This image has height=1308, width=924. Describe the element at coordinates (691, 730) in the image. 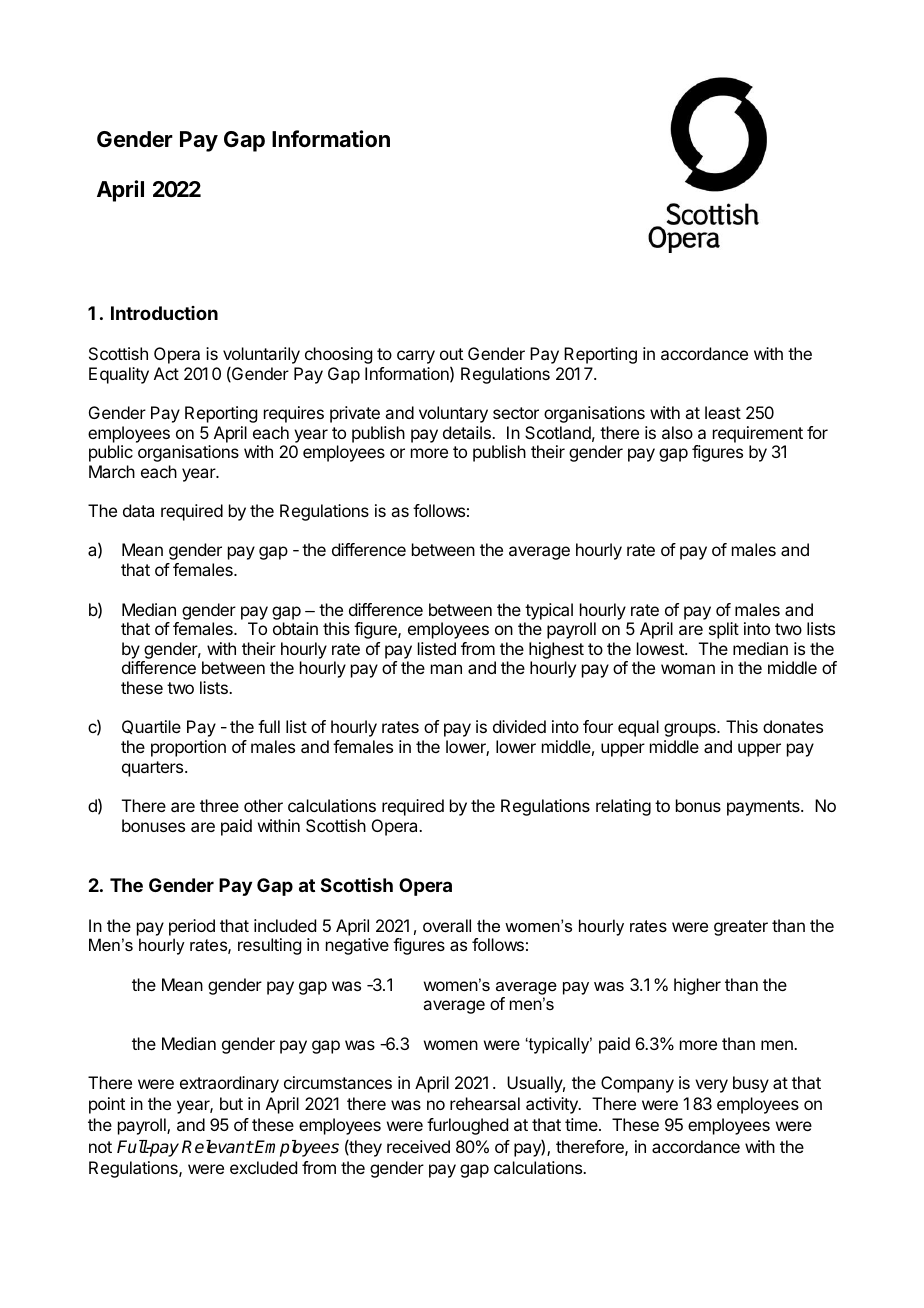

I see `groups` at that location.
